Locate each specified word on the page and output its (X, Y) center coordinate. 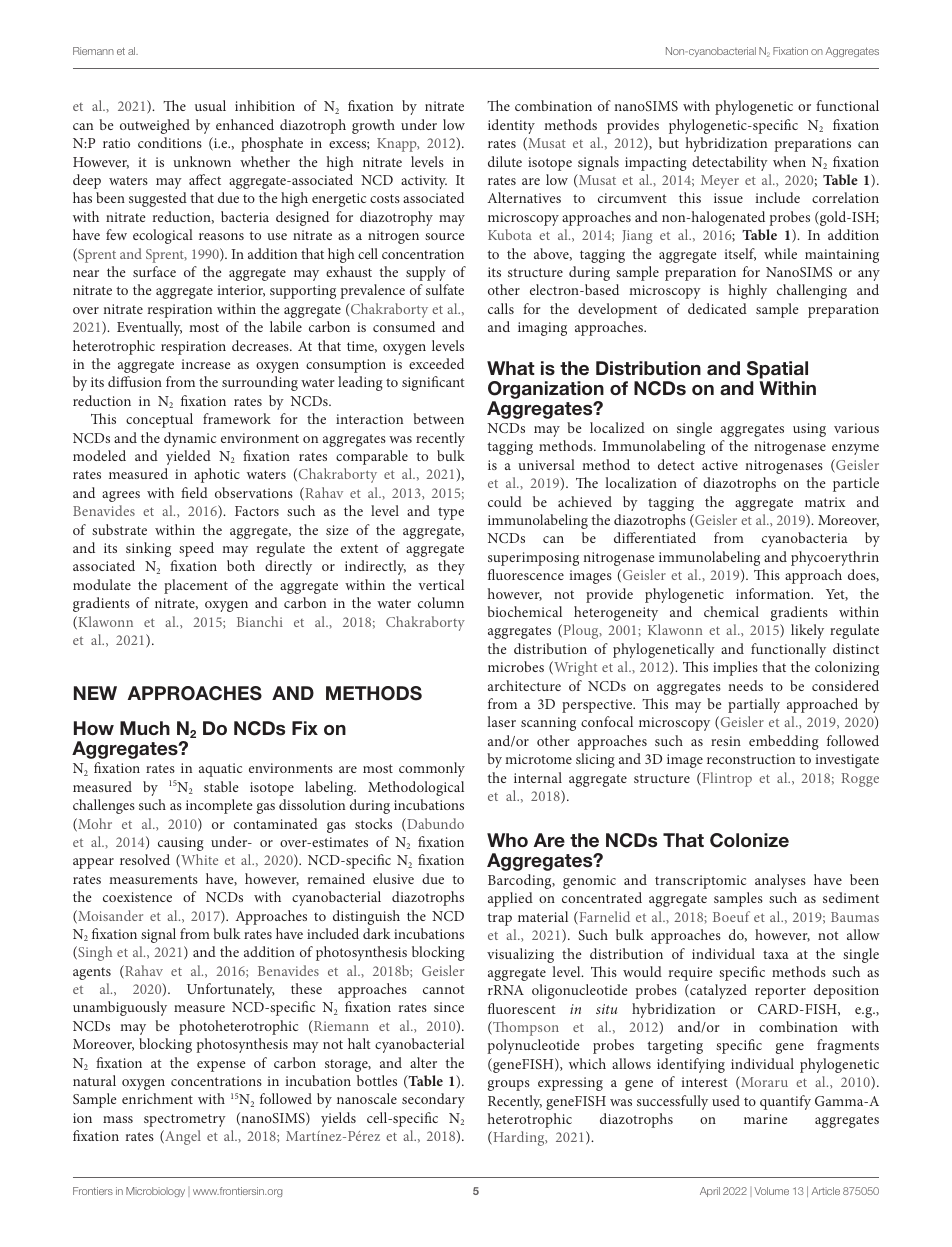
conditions (170, 142)
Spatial (777, 370)
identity (511, 126)
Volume (771, 1191)
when (789, 161)
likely (807, 631)
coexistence (137, 897)
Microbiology (155, 1192)
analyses (780, 881)
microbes (516, 666)
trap (500, 919)
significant (433, 383)
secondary (433, 1100)
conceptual (159, 420)
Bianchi (260, 621)
